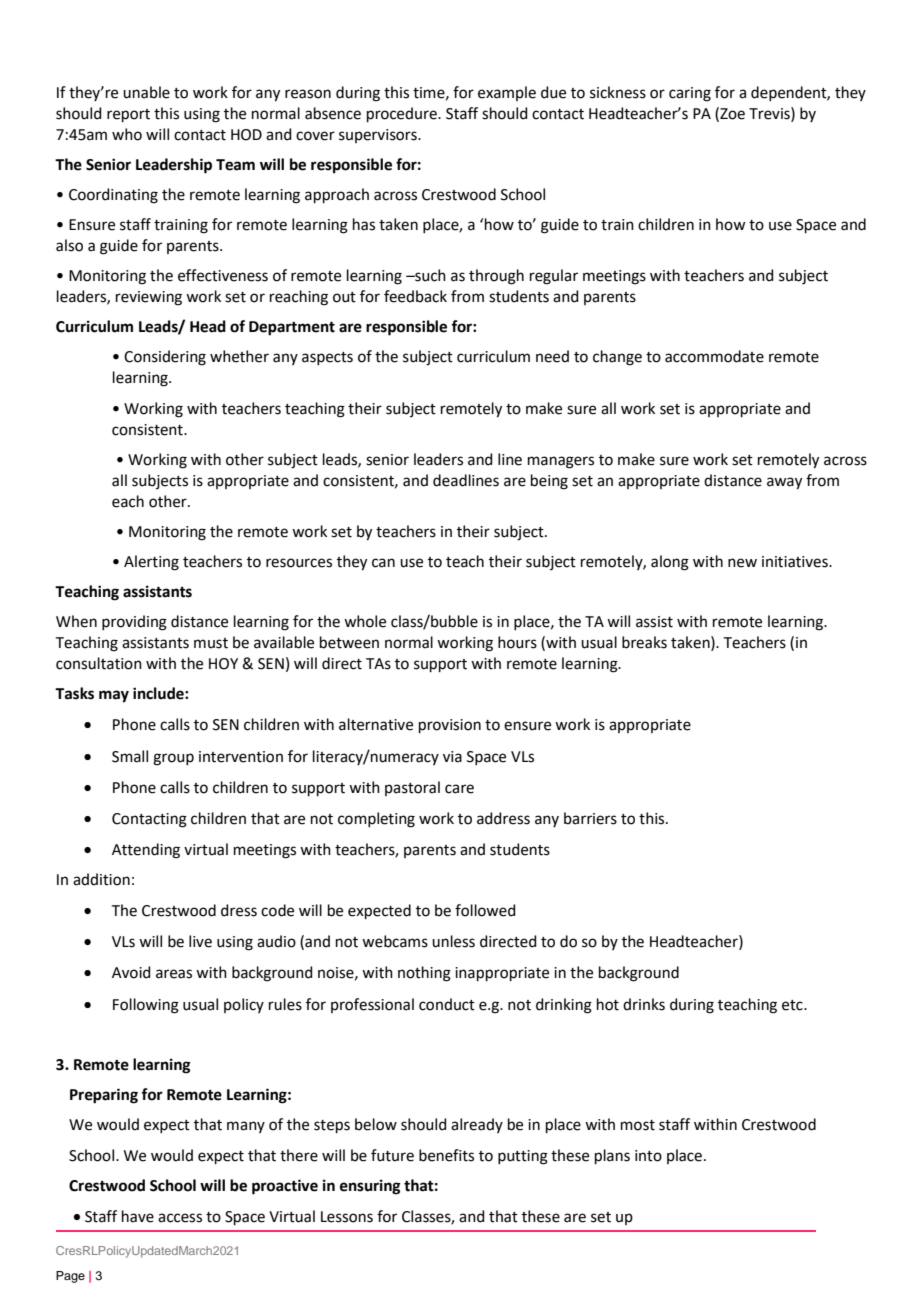  What do you see at coordinates (644, 642) in the screenshot?
I see `breaks` at bounding box center [644, 642].
